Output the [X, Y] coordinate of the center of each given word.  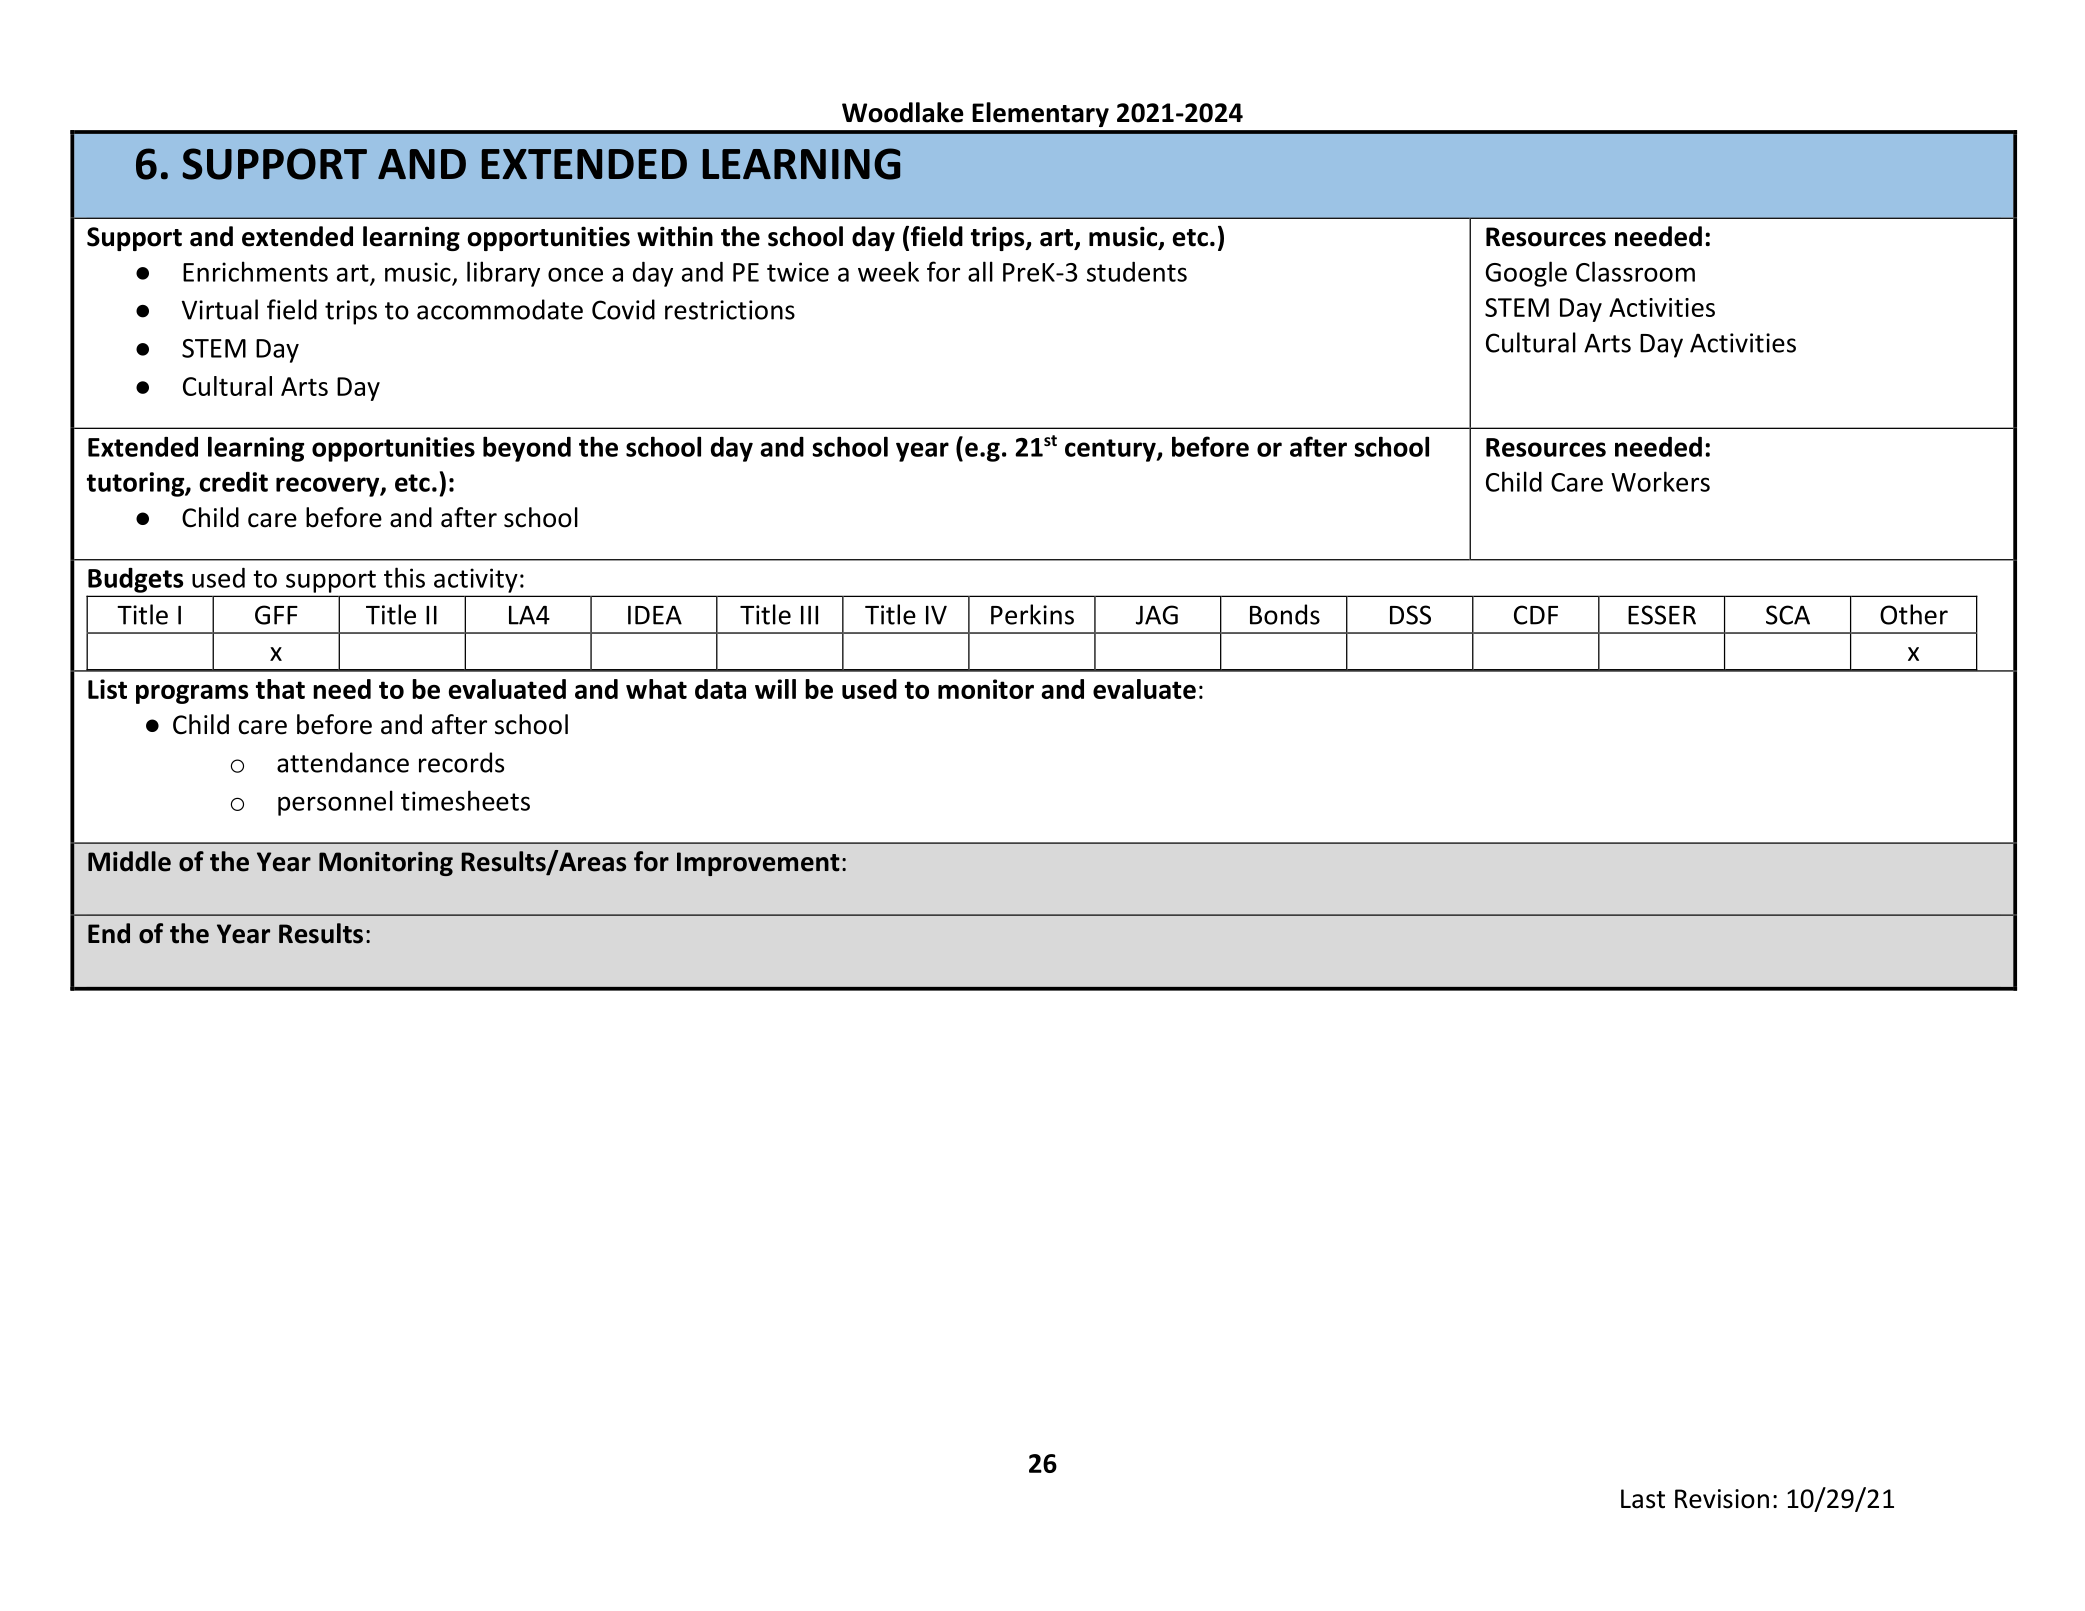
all [980, 271]
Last [1643, 1499]
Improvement [758, 864]
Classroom [1635, 271]
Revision [1722, 1499]
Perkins [1032, 614]
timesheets [465, 800]
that [280, 689]
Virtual [220, 309]
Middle [129, 861]
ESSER [1662, 615]
